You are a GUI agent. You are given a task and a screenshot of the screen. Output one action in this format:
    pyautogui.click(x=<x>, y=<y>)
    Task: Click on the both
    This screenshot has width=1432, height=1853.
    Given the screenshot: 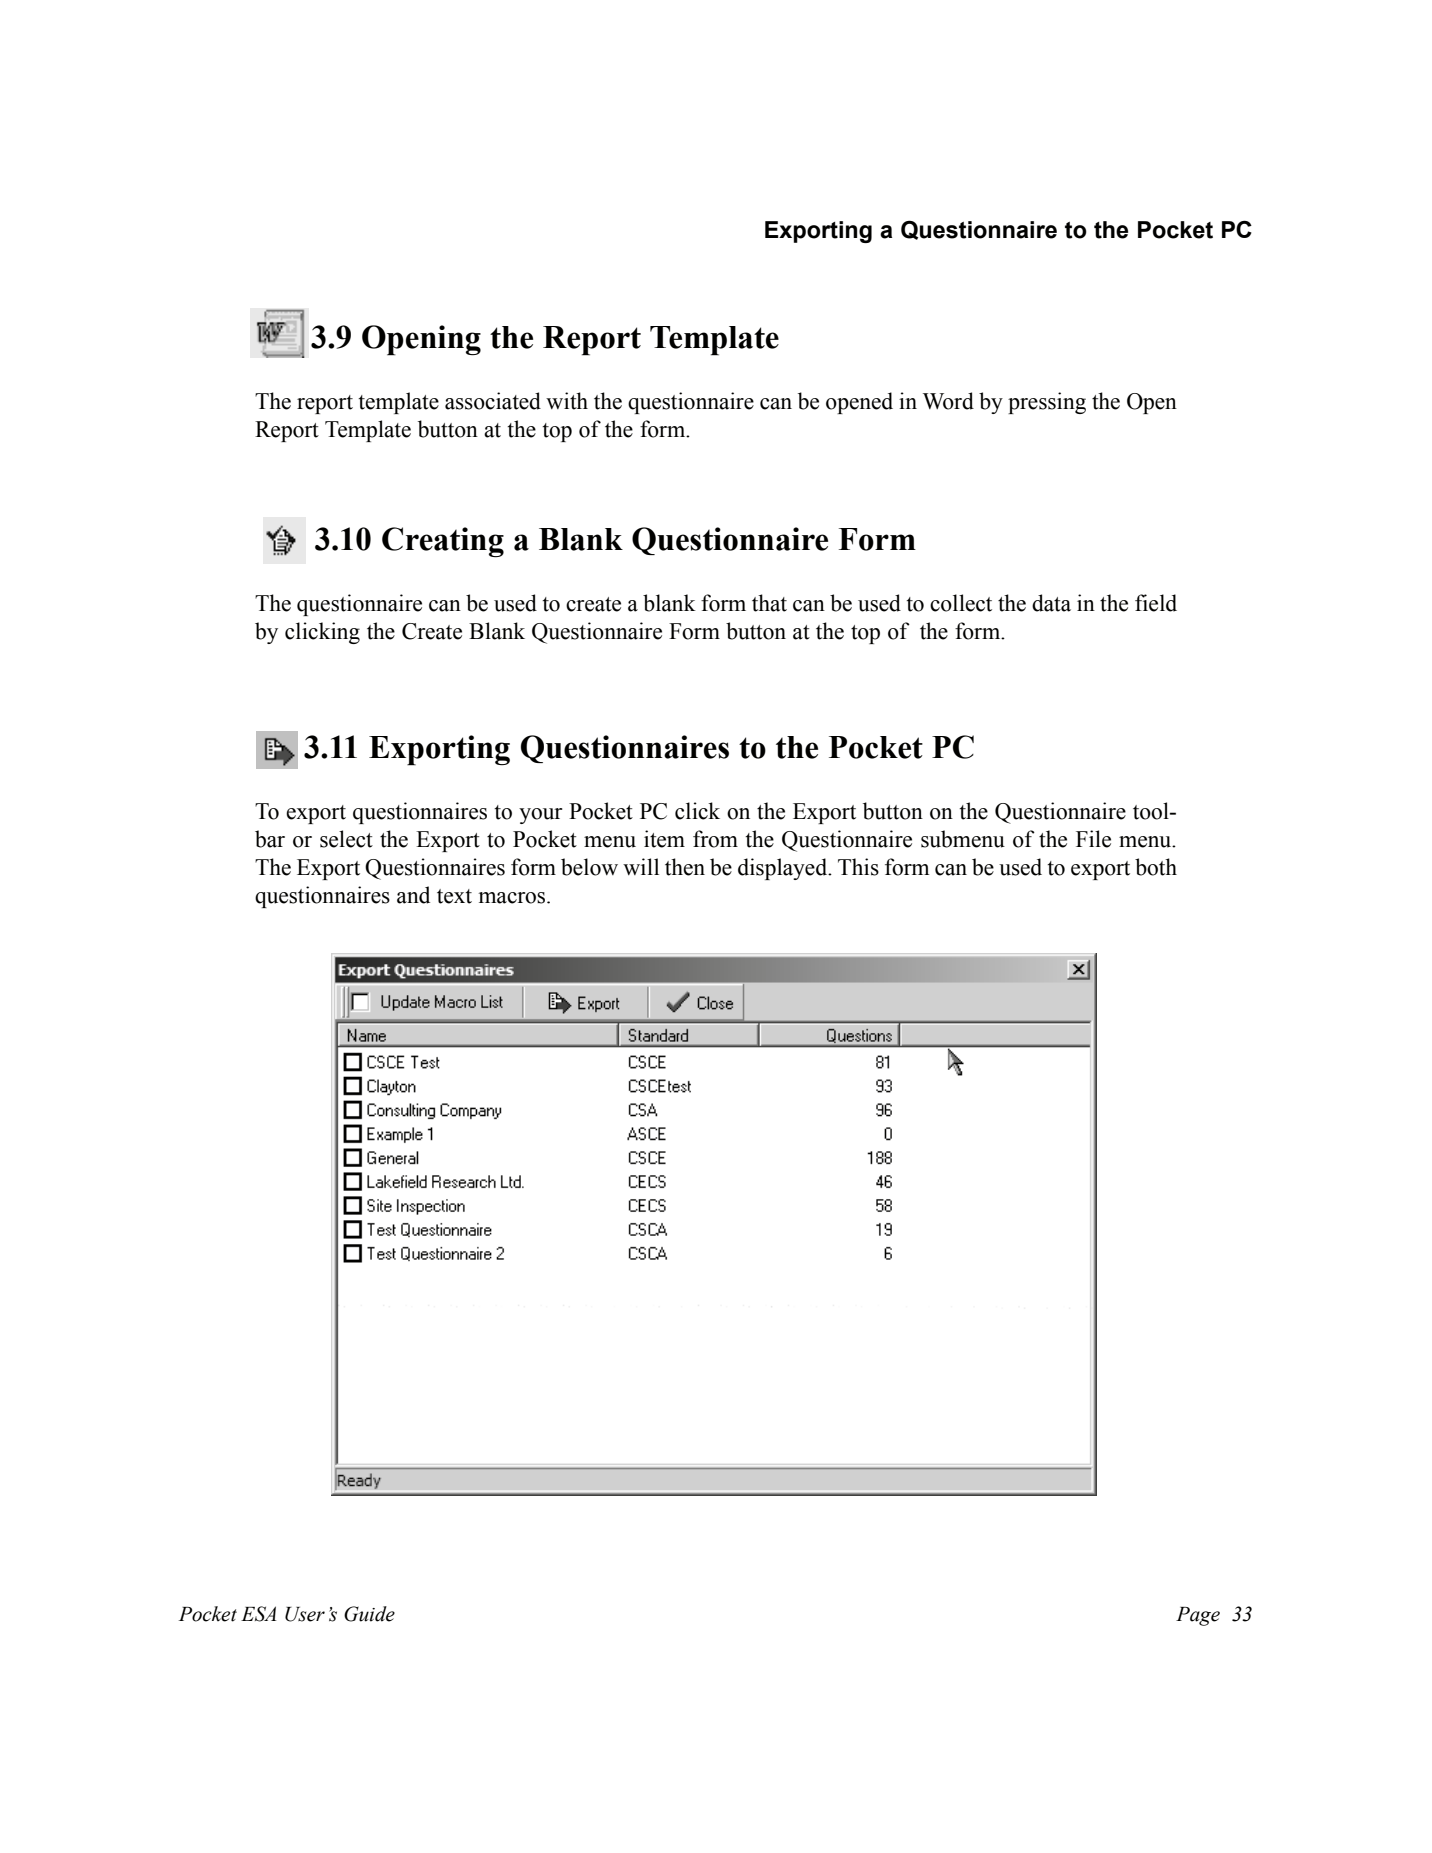 What is the action you would take?
    pyautogui.click(x=1156, y=867)
